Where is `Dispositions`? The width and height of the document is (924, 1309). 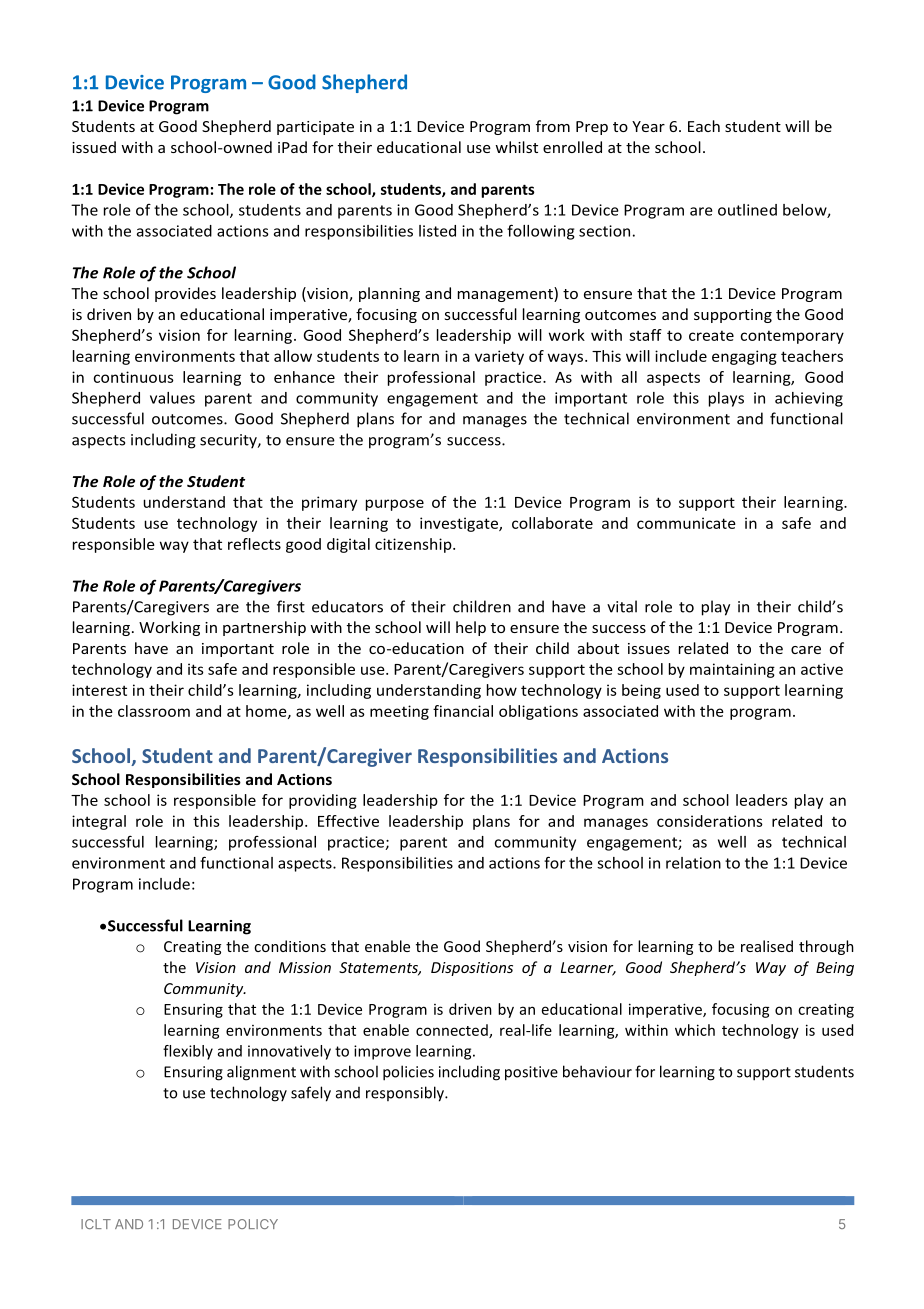
Dispositions is located at coordinates (472, 969).
